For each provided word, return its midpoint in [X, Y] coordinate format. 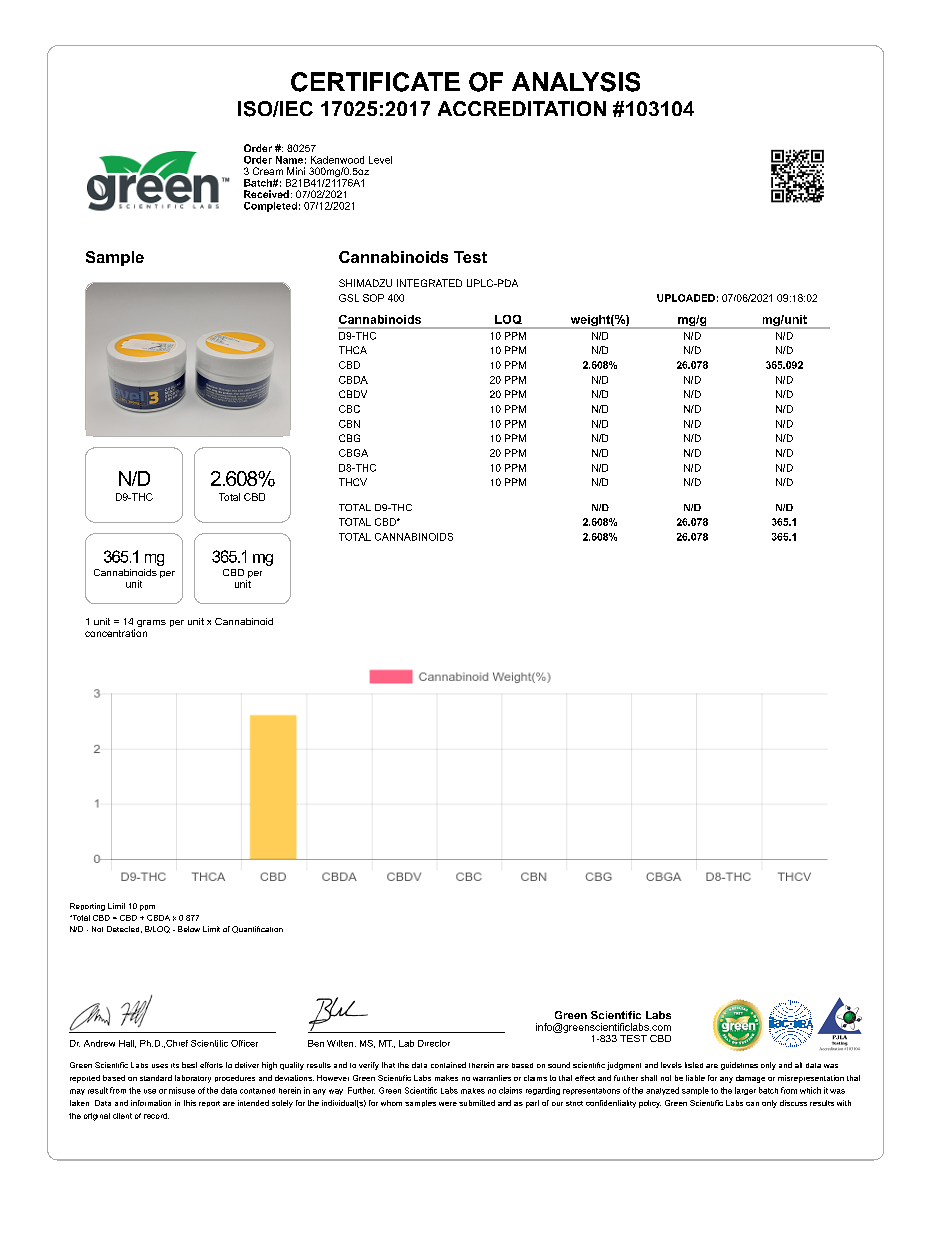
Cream [268, 171]
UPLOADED [686, 298]
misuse [182, 1090]
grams [151, 623]
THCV [353, 482]
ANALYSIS [576, 82]
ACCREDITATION [522, 108]
